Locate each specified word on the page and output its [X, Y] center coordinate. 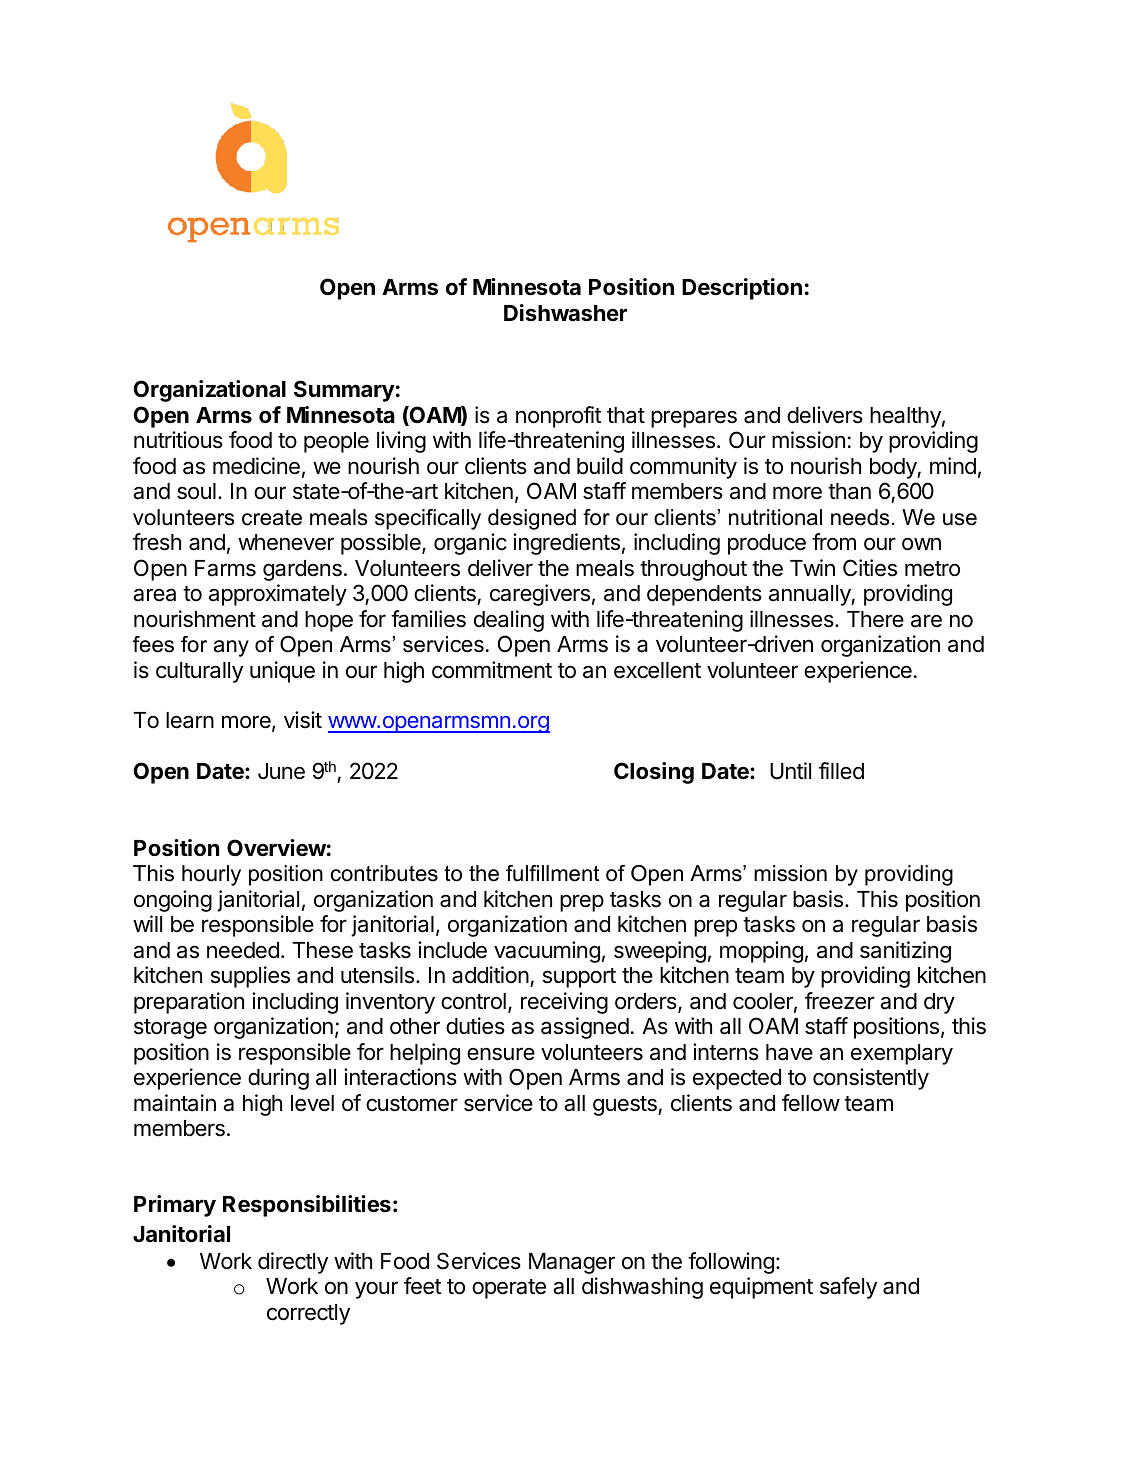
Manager [572, 1263]
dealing [509, 621]
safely [848, 1288]
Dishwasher [565, 313]
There [875, 619]
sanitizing [905, 952]
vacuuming [547, 952]
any [231, 648]
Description [742, 289]
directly [293, 1263]
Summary [344, 391]
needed [243, 950]
